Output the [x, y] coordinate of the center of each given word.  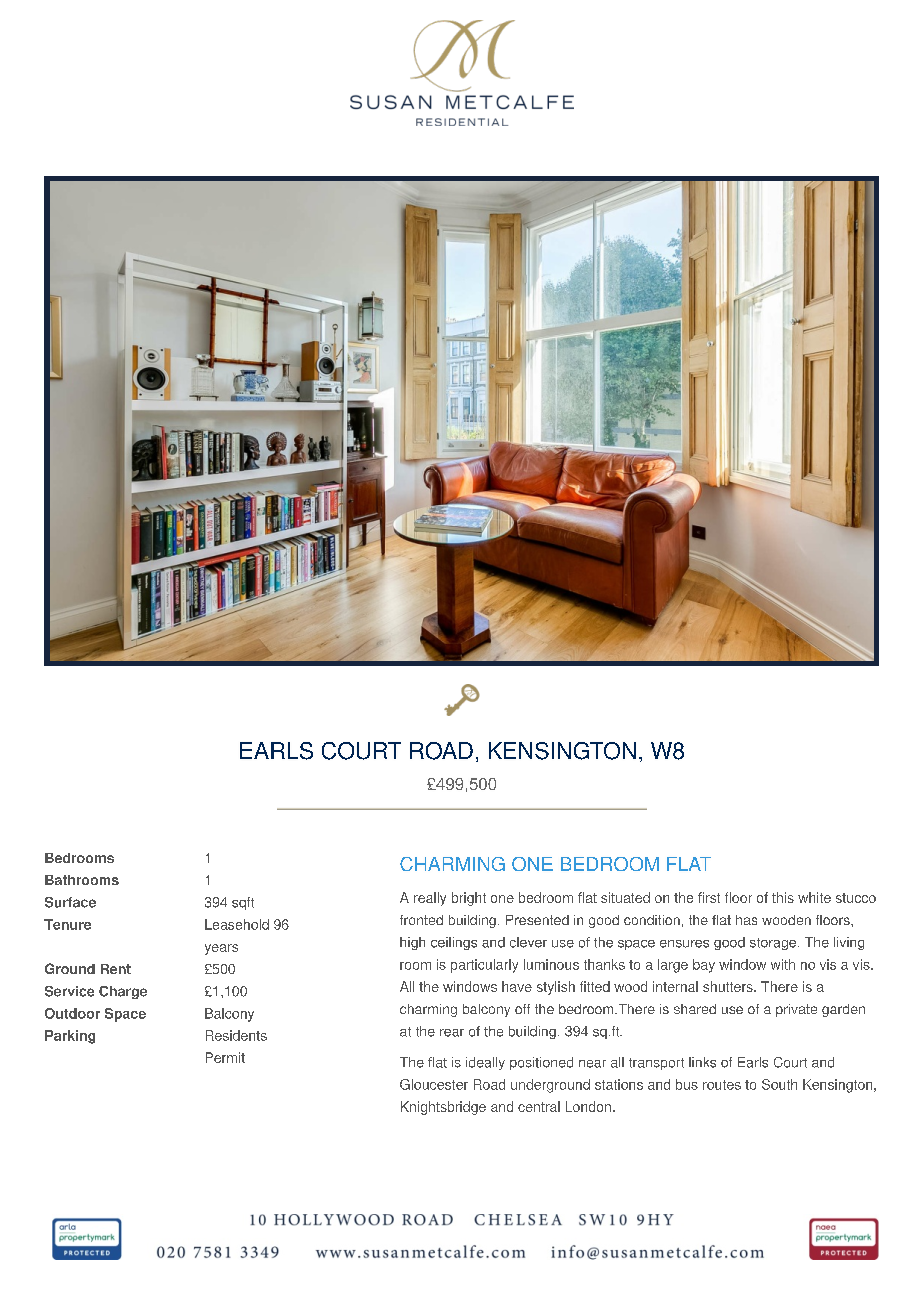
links [702, 1062]
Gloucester [434, 1084]
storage [774, 944]
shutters [729, 986]
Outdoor [72, 1013]
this [783, 897]
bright [469, 899]
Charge [123, 992]
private [796, 1010]
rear [452, 1033]
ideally [485, 1063]
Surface [70, 902]
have [517, 986]
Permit [225, 1057]
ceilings [454, 943]
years [221, 949]
